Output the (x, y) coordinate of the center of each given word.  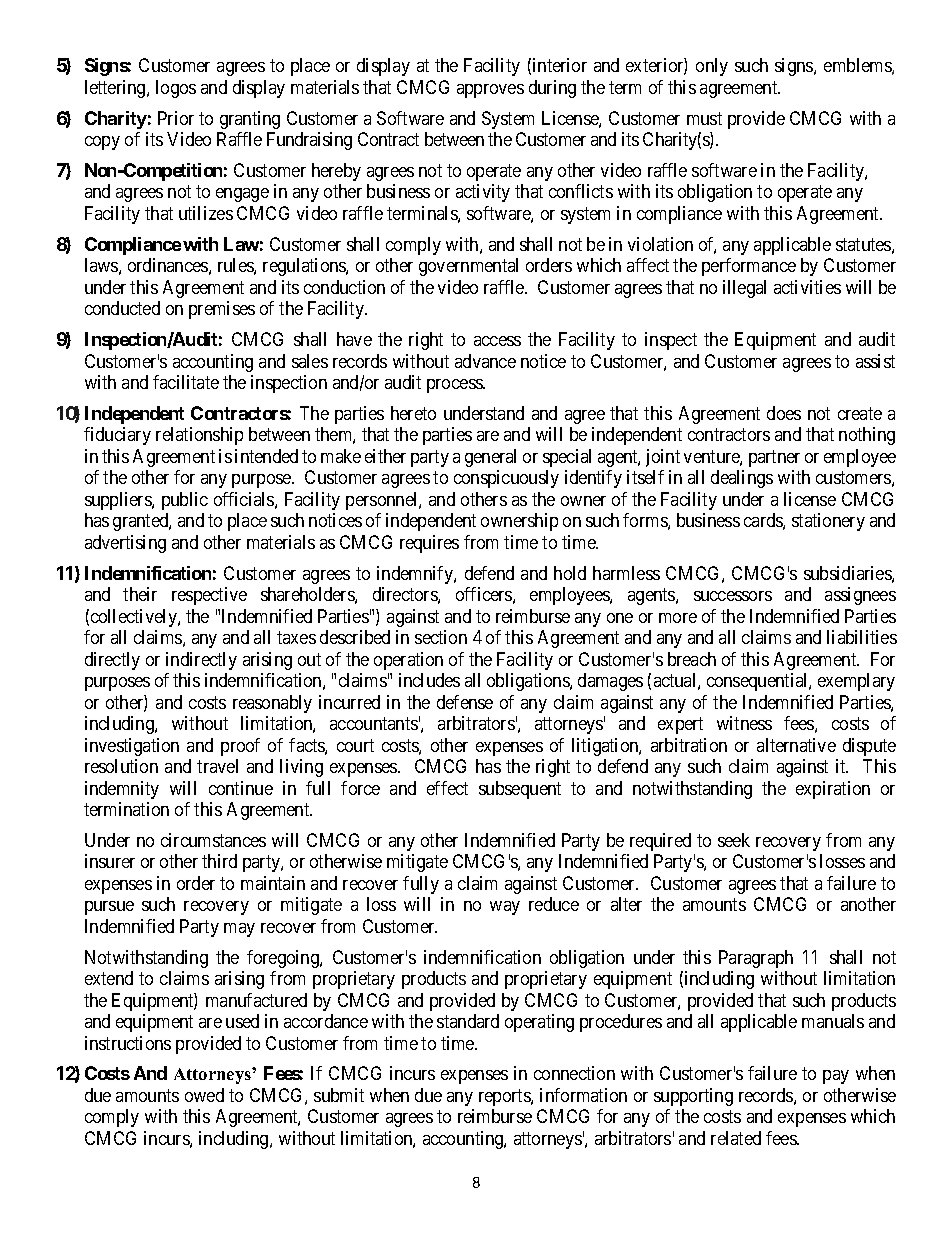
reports (505, 1097)
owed (204, 1095)
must (704, 118)
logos (176, 89)
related (736, 1138)
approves (490, 91)
